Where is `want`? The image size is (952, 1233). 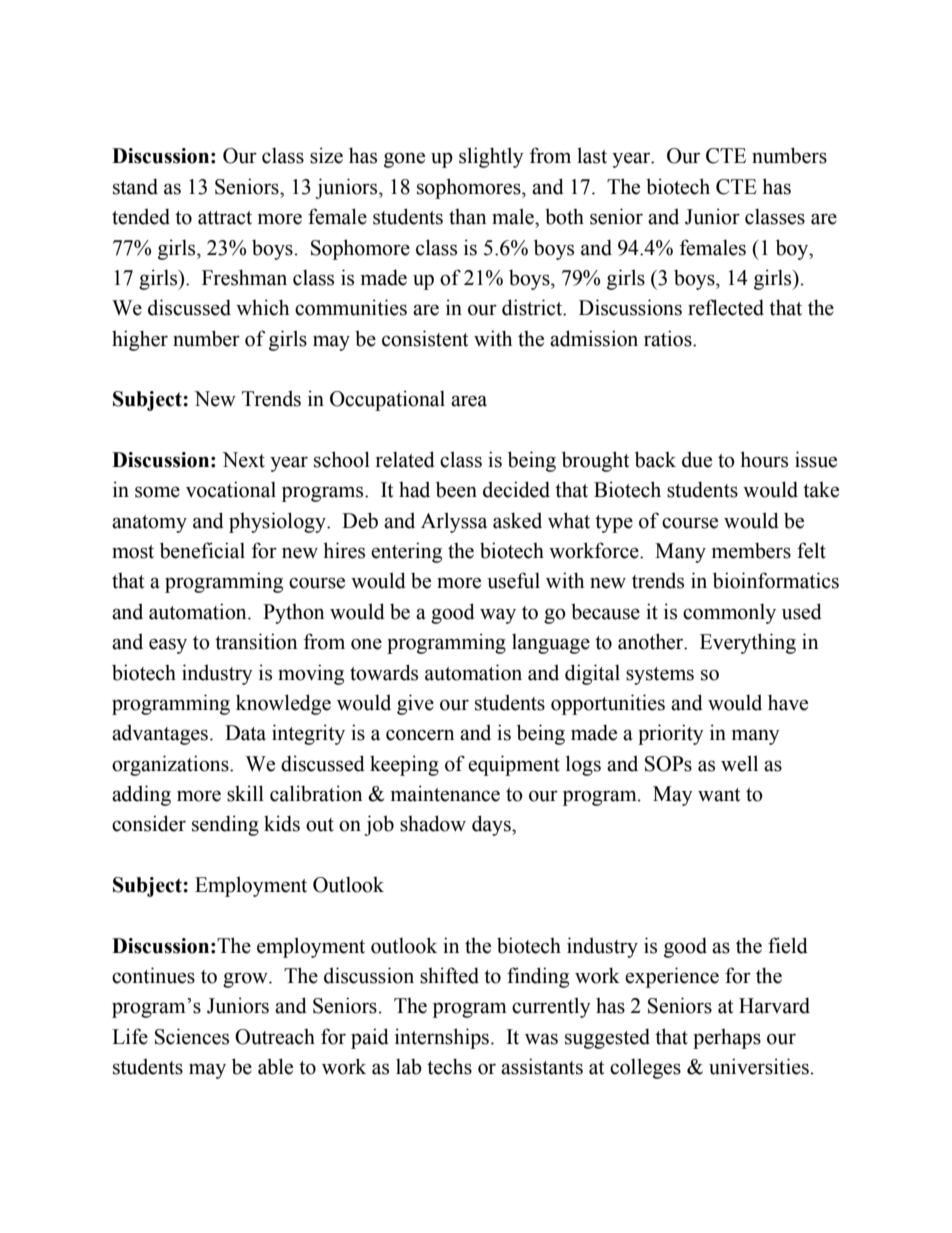
want is located at coordinates (719, 795).
